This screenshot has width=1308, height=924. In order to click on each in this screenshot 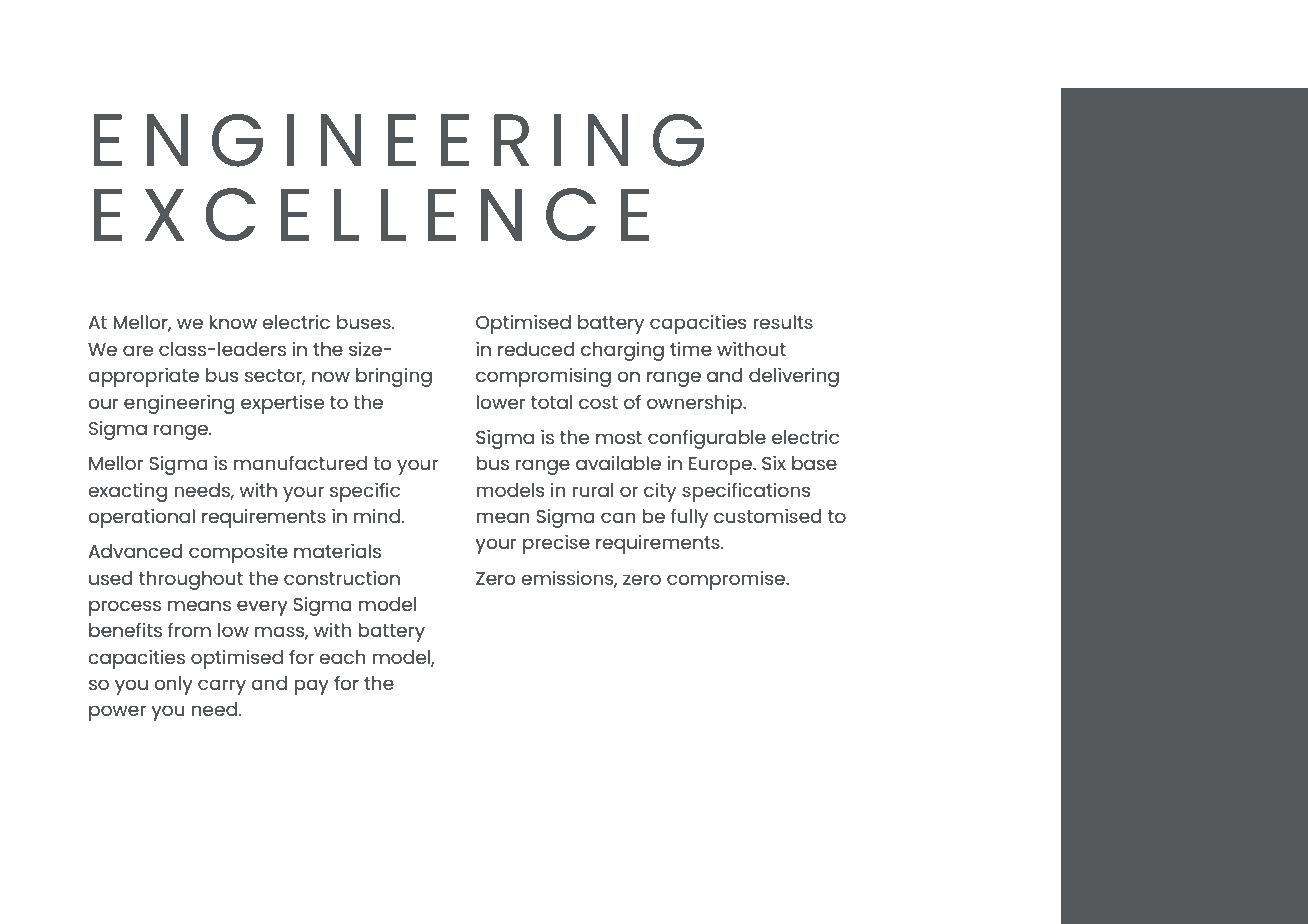, I will do `click(342, 657)`.
